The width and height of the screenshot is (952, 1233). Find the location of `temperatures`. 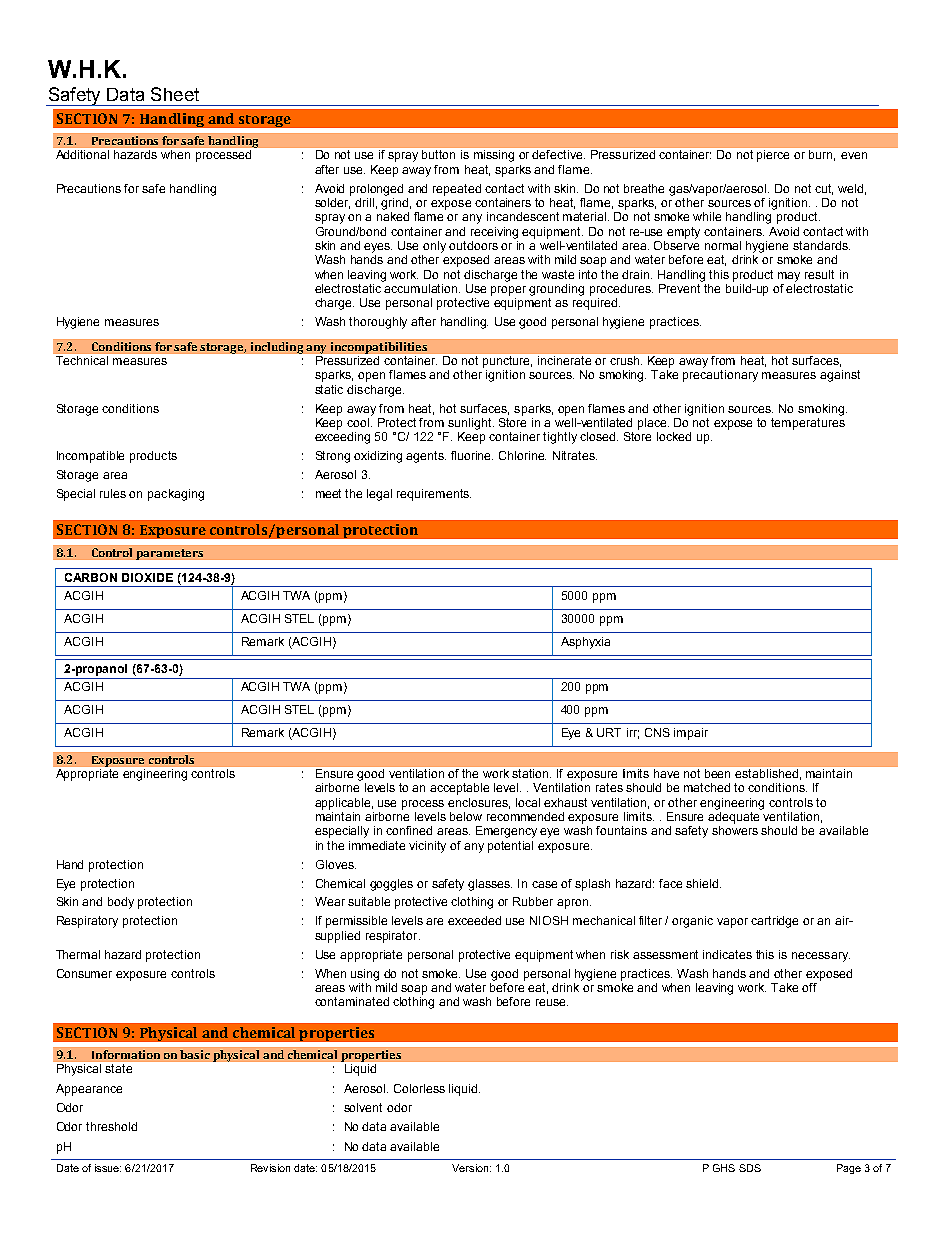

temperatures is located at coordinates (808, 424).
